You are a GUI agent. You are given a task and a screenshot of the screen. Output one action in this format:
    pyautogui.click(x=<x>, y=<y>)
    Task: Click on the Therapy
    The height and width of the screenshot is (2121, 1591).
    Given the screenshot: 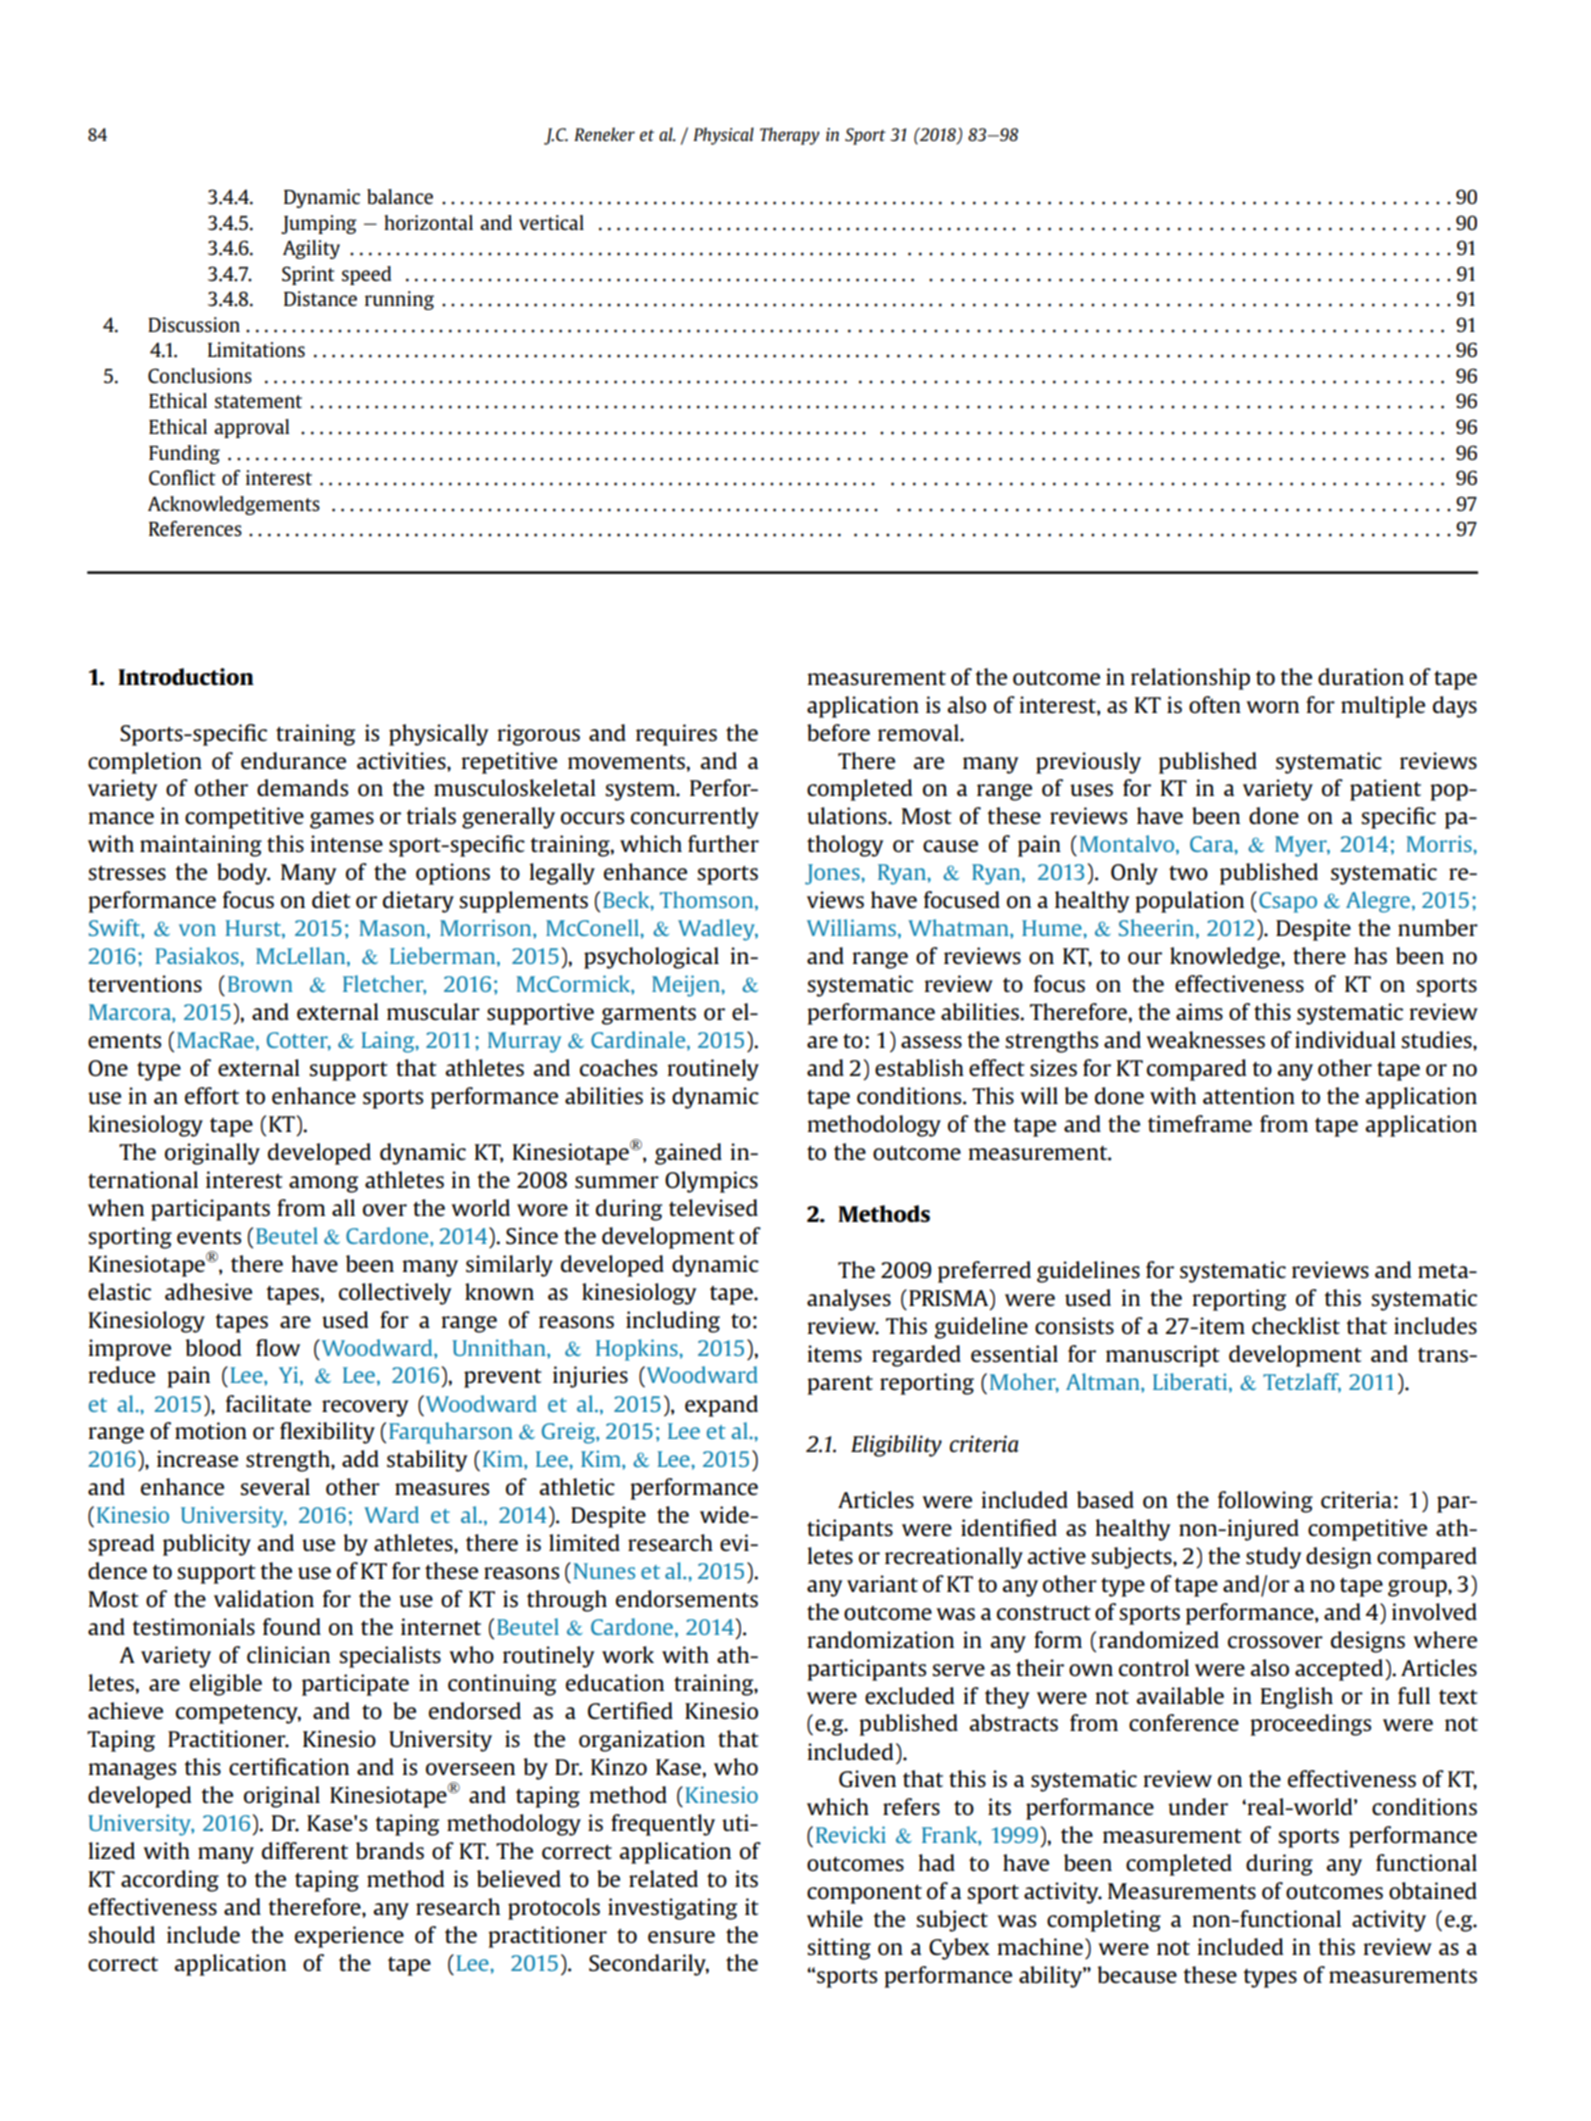 What is the action you would take?
    pyautogui.click(x=790, y=136)
